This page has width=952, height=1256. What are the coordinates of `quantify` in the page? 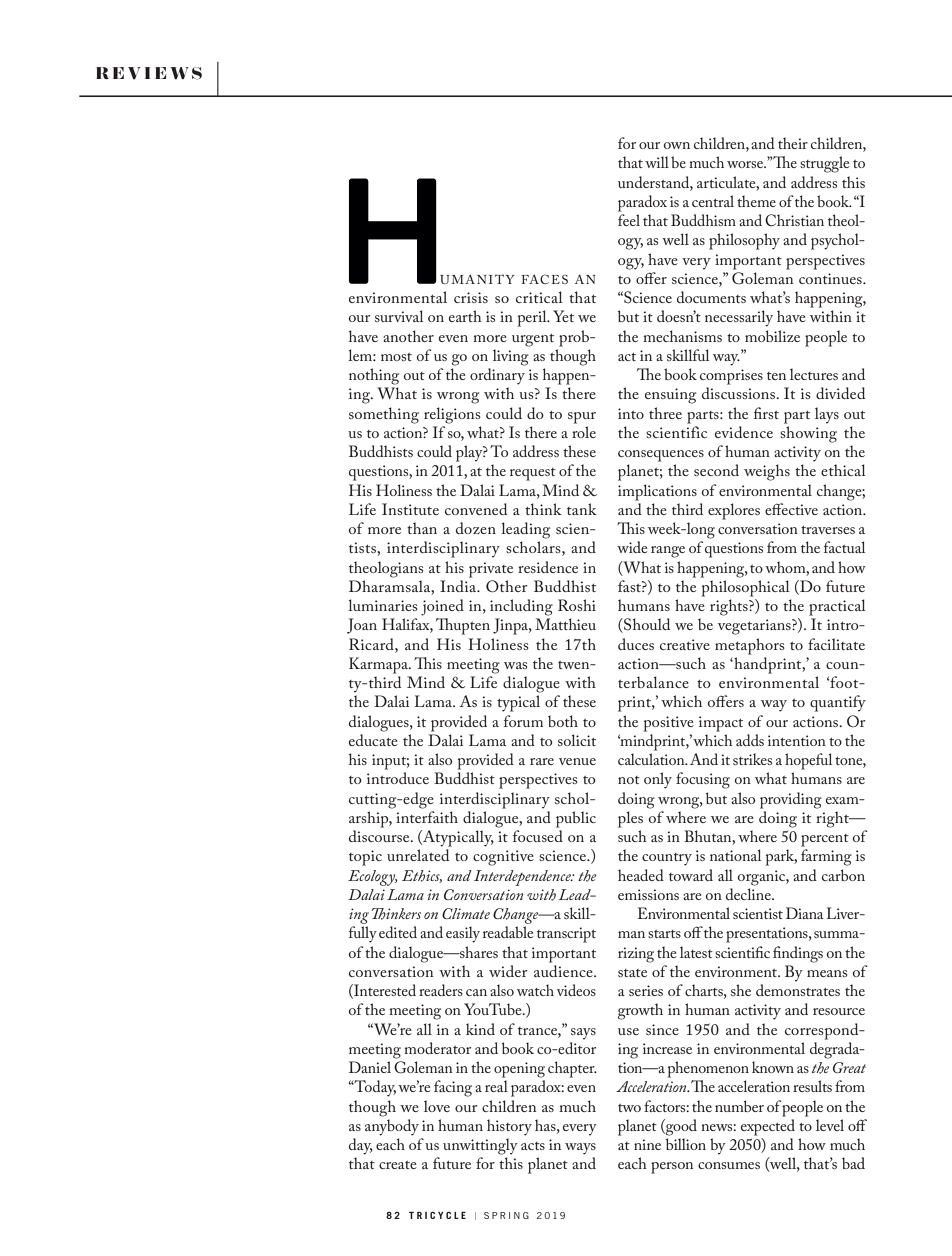 It's located at (838, 703).
